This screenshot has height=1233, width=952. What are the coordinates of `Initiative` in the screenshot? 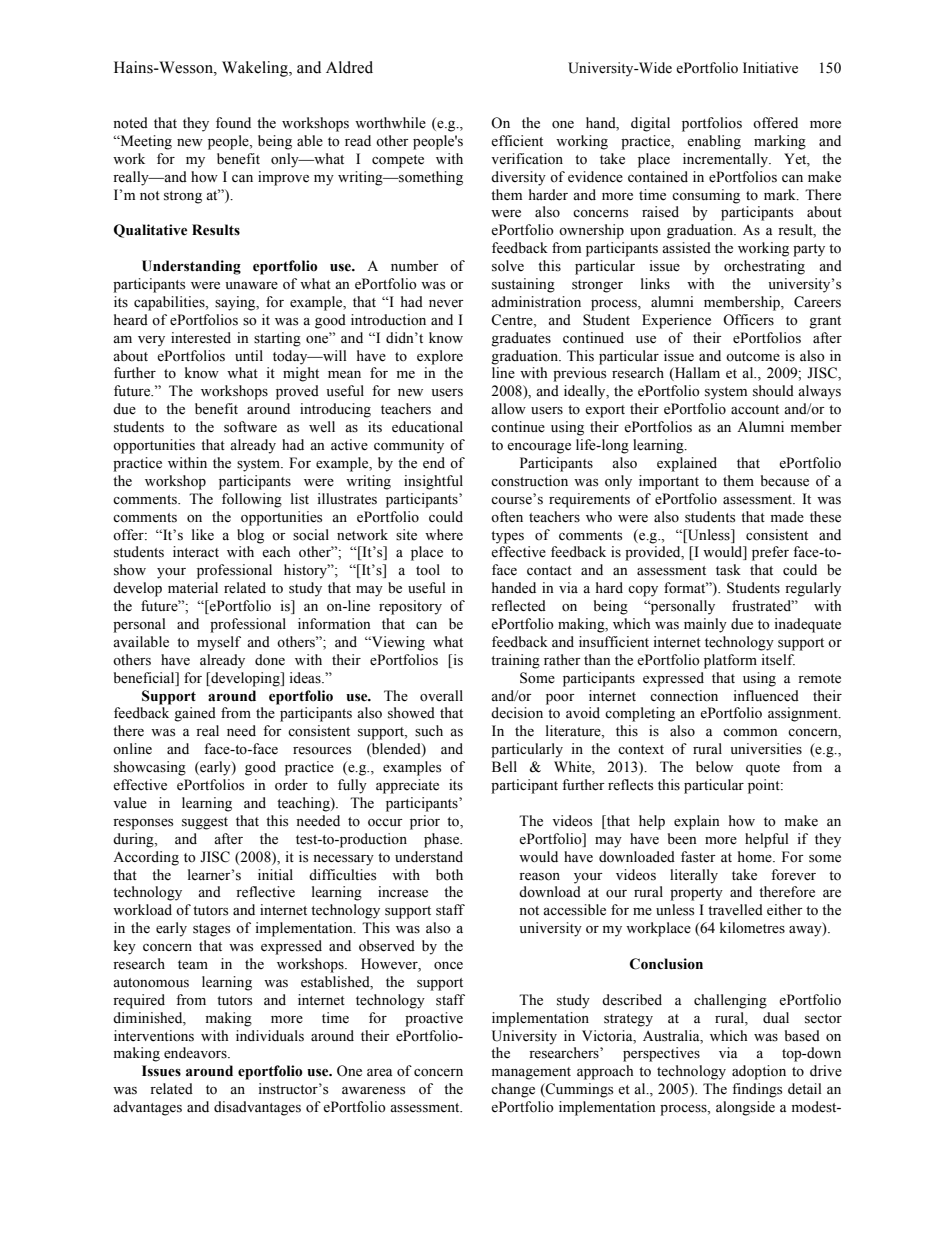 It's located at (770, 68).
